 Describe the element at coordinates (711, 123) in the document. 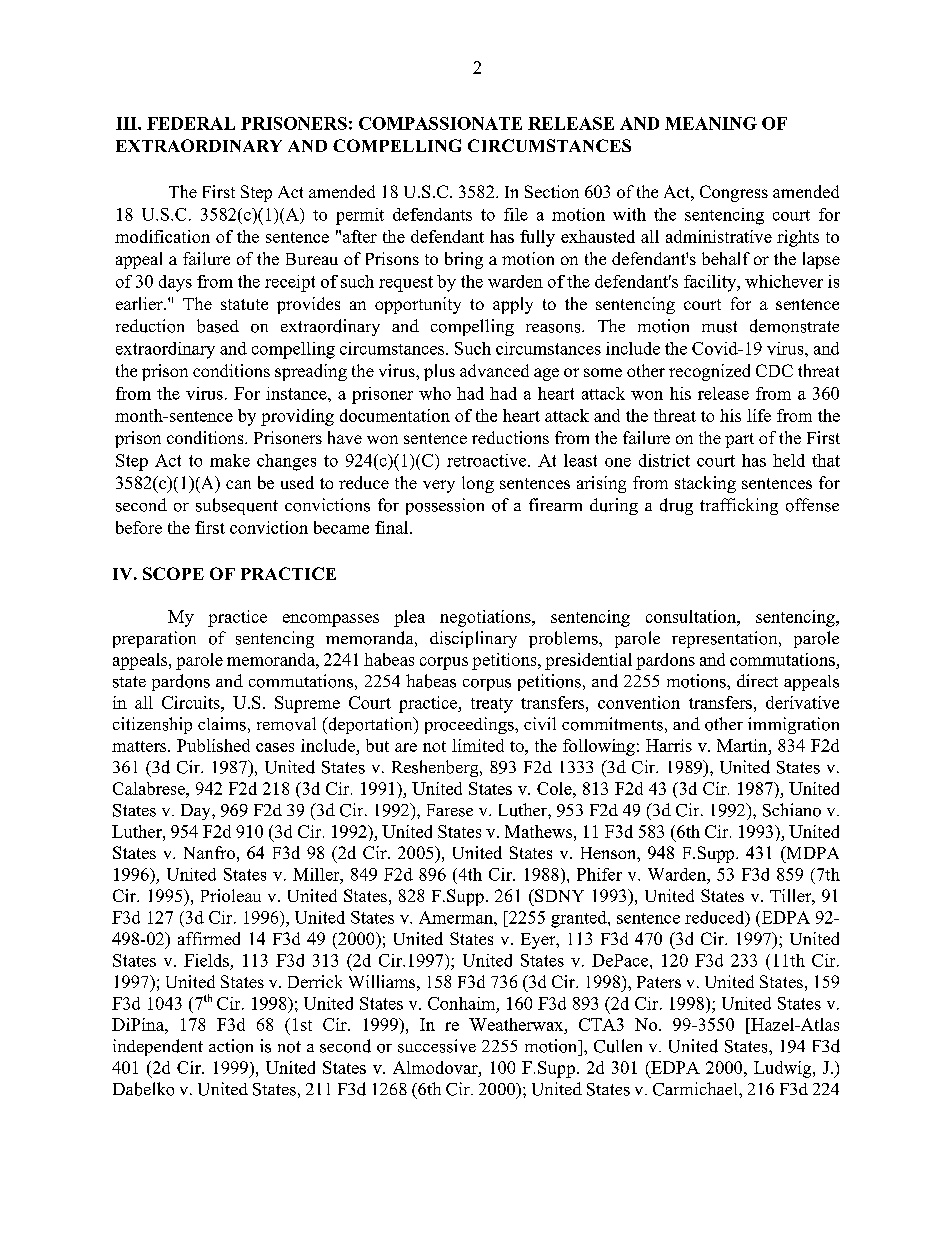

I see `MEANING` at that location.
